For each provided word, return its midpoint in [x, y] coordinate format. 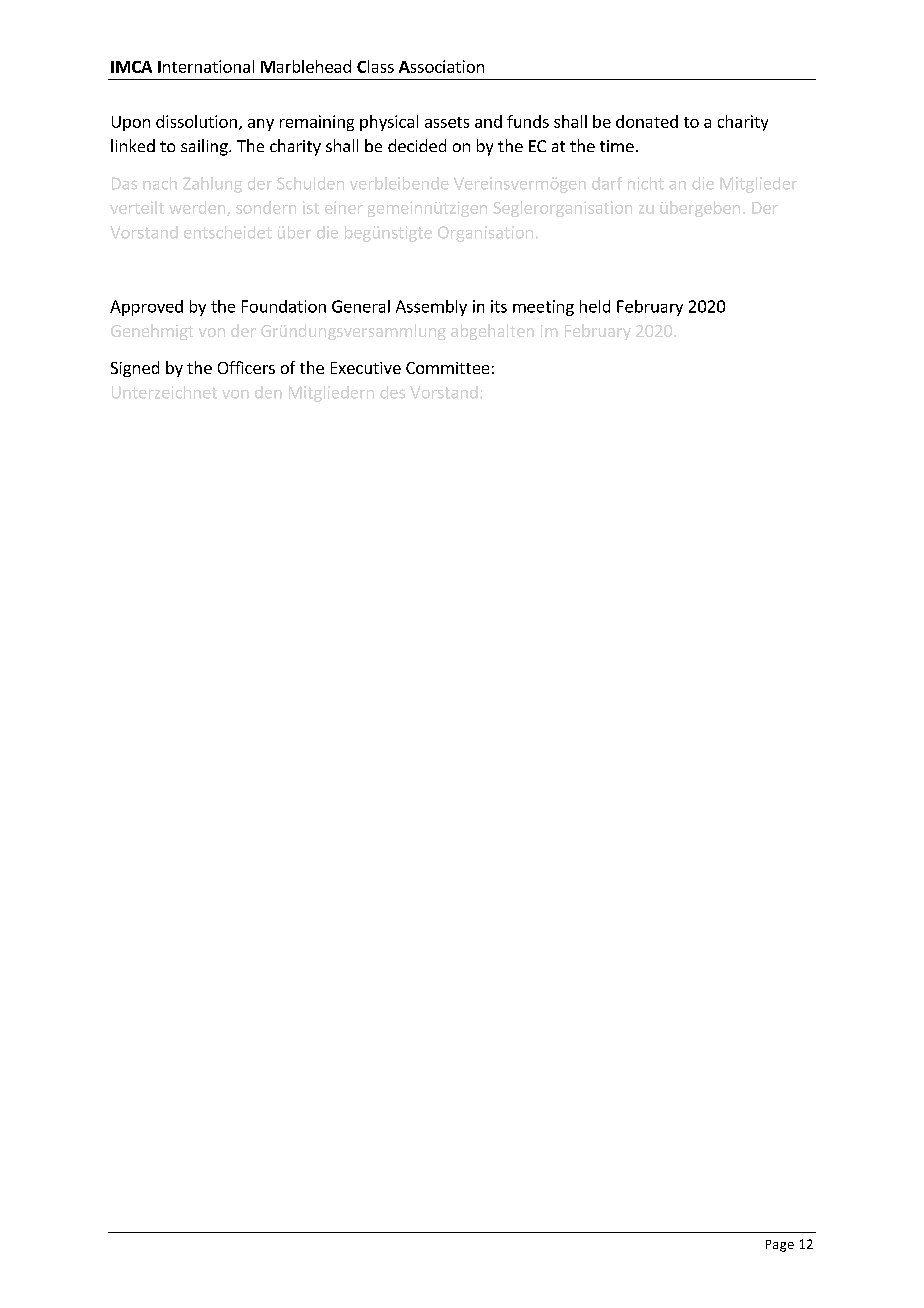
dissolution [196, 121]
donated [647, 121]
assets [447, 122]
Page [780, 1246]
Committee [447, 368]
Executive [366, 368]
